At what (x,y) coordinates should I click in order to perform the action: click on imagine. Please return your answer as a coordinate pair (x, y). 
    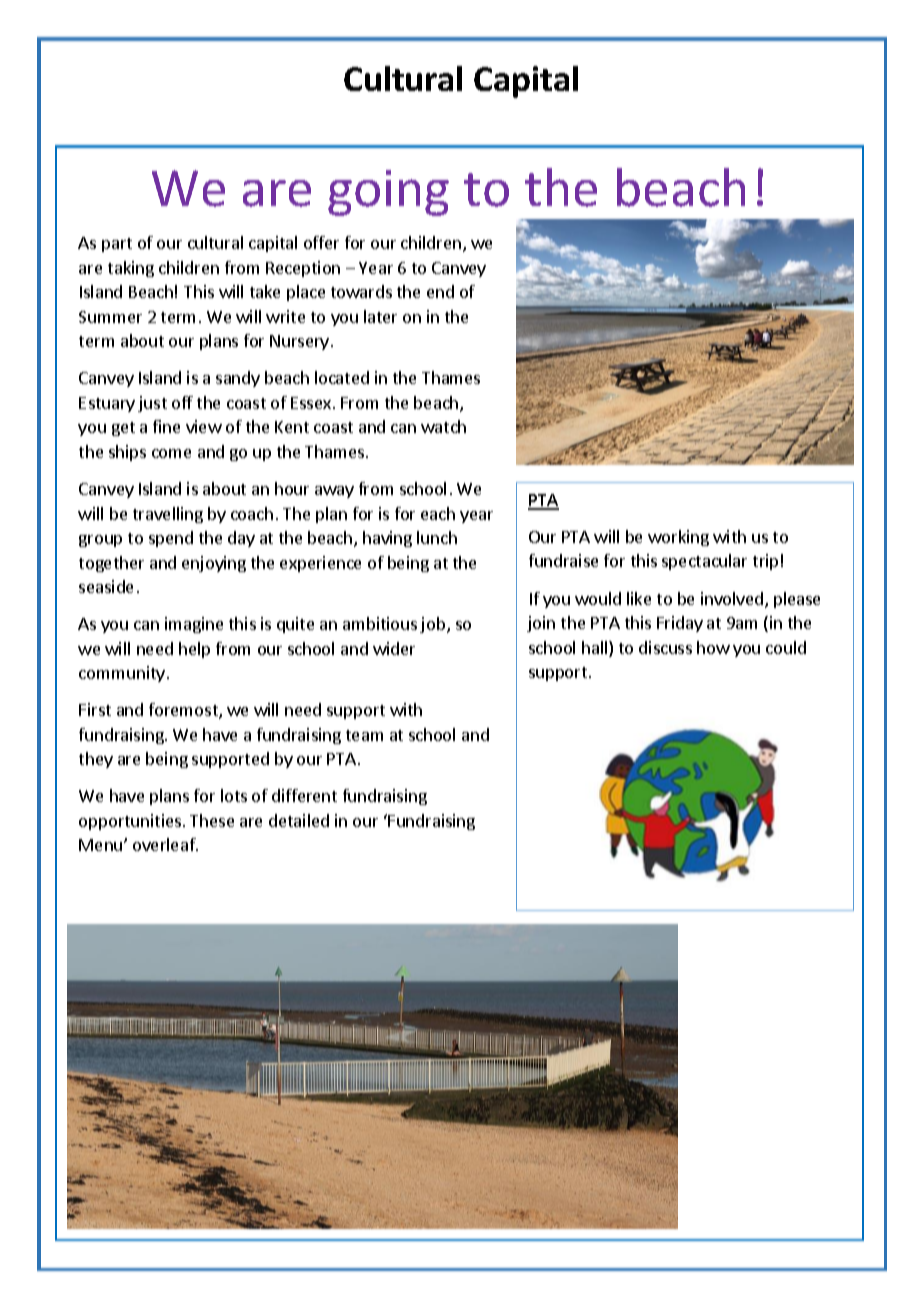
    Looking at the image, I should click on (194, 625).
